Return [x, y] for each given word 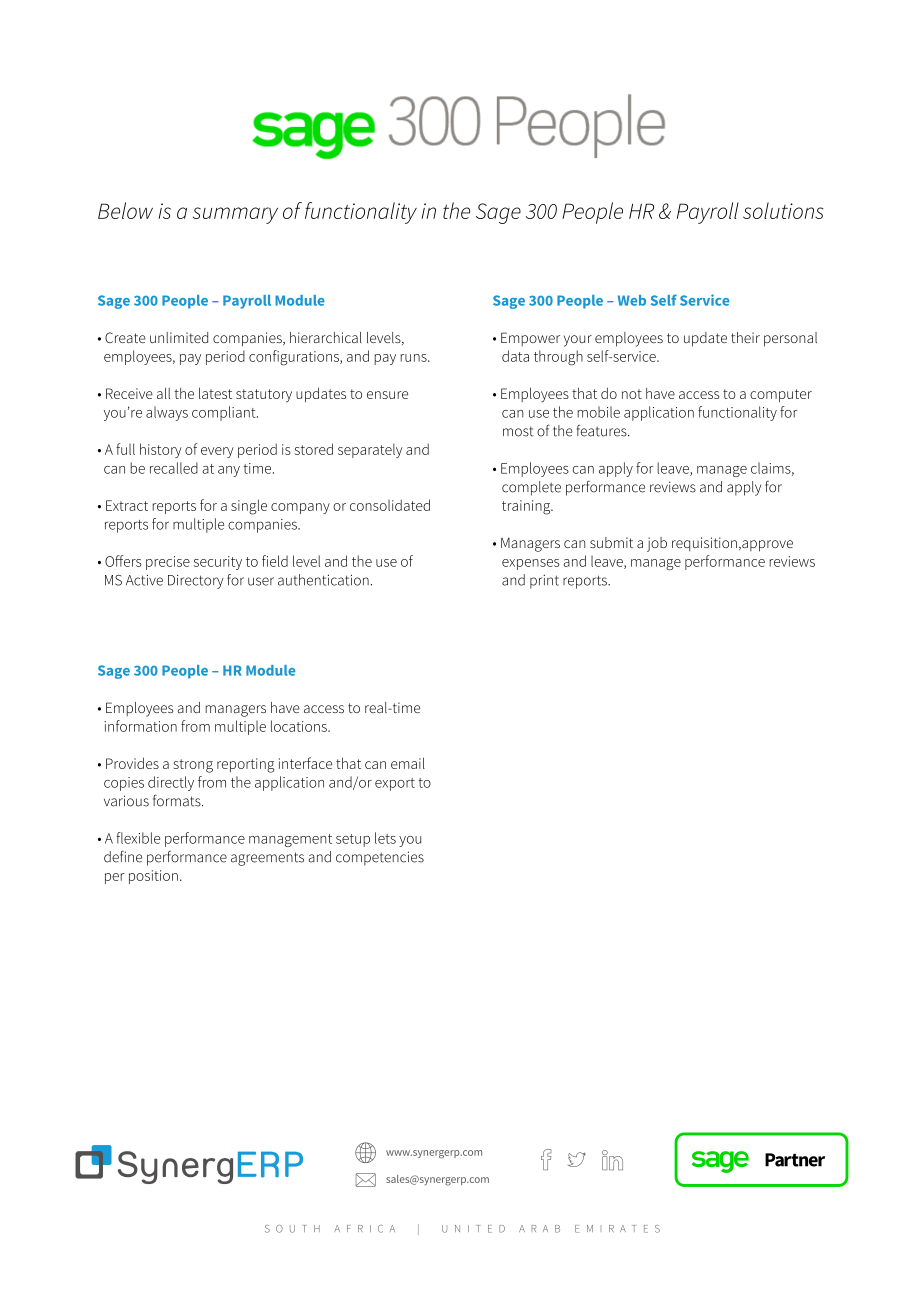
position [153, 877]
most [518, 431]
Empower [530, 339]
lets [385, 838]
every [217, 452]
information [141, 726]
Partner [795, 1160]
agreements [267, 859]
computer [781, 395]
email [408, 763]
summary [235, 215]
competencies [380, 858]
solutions [783, 210]
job [657, 544]
